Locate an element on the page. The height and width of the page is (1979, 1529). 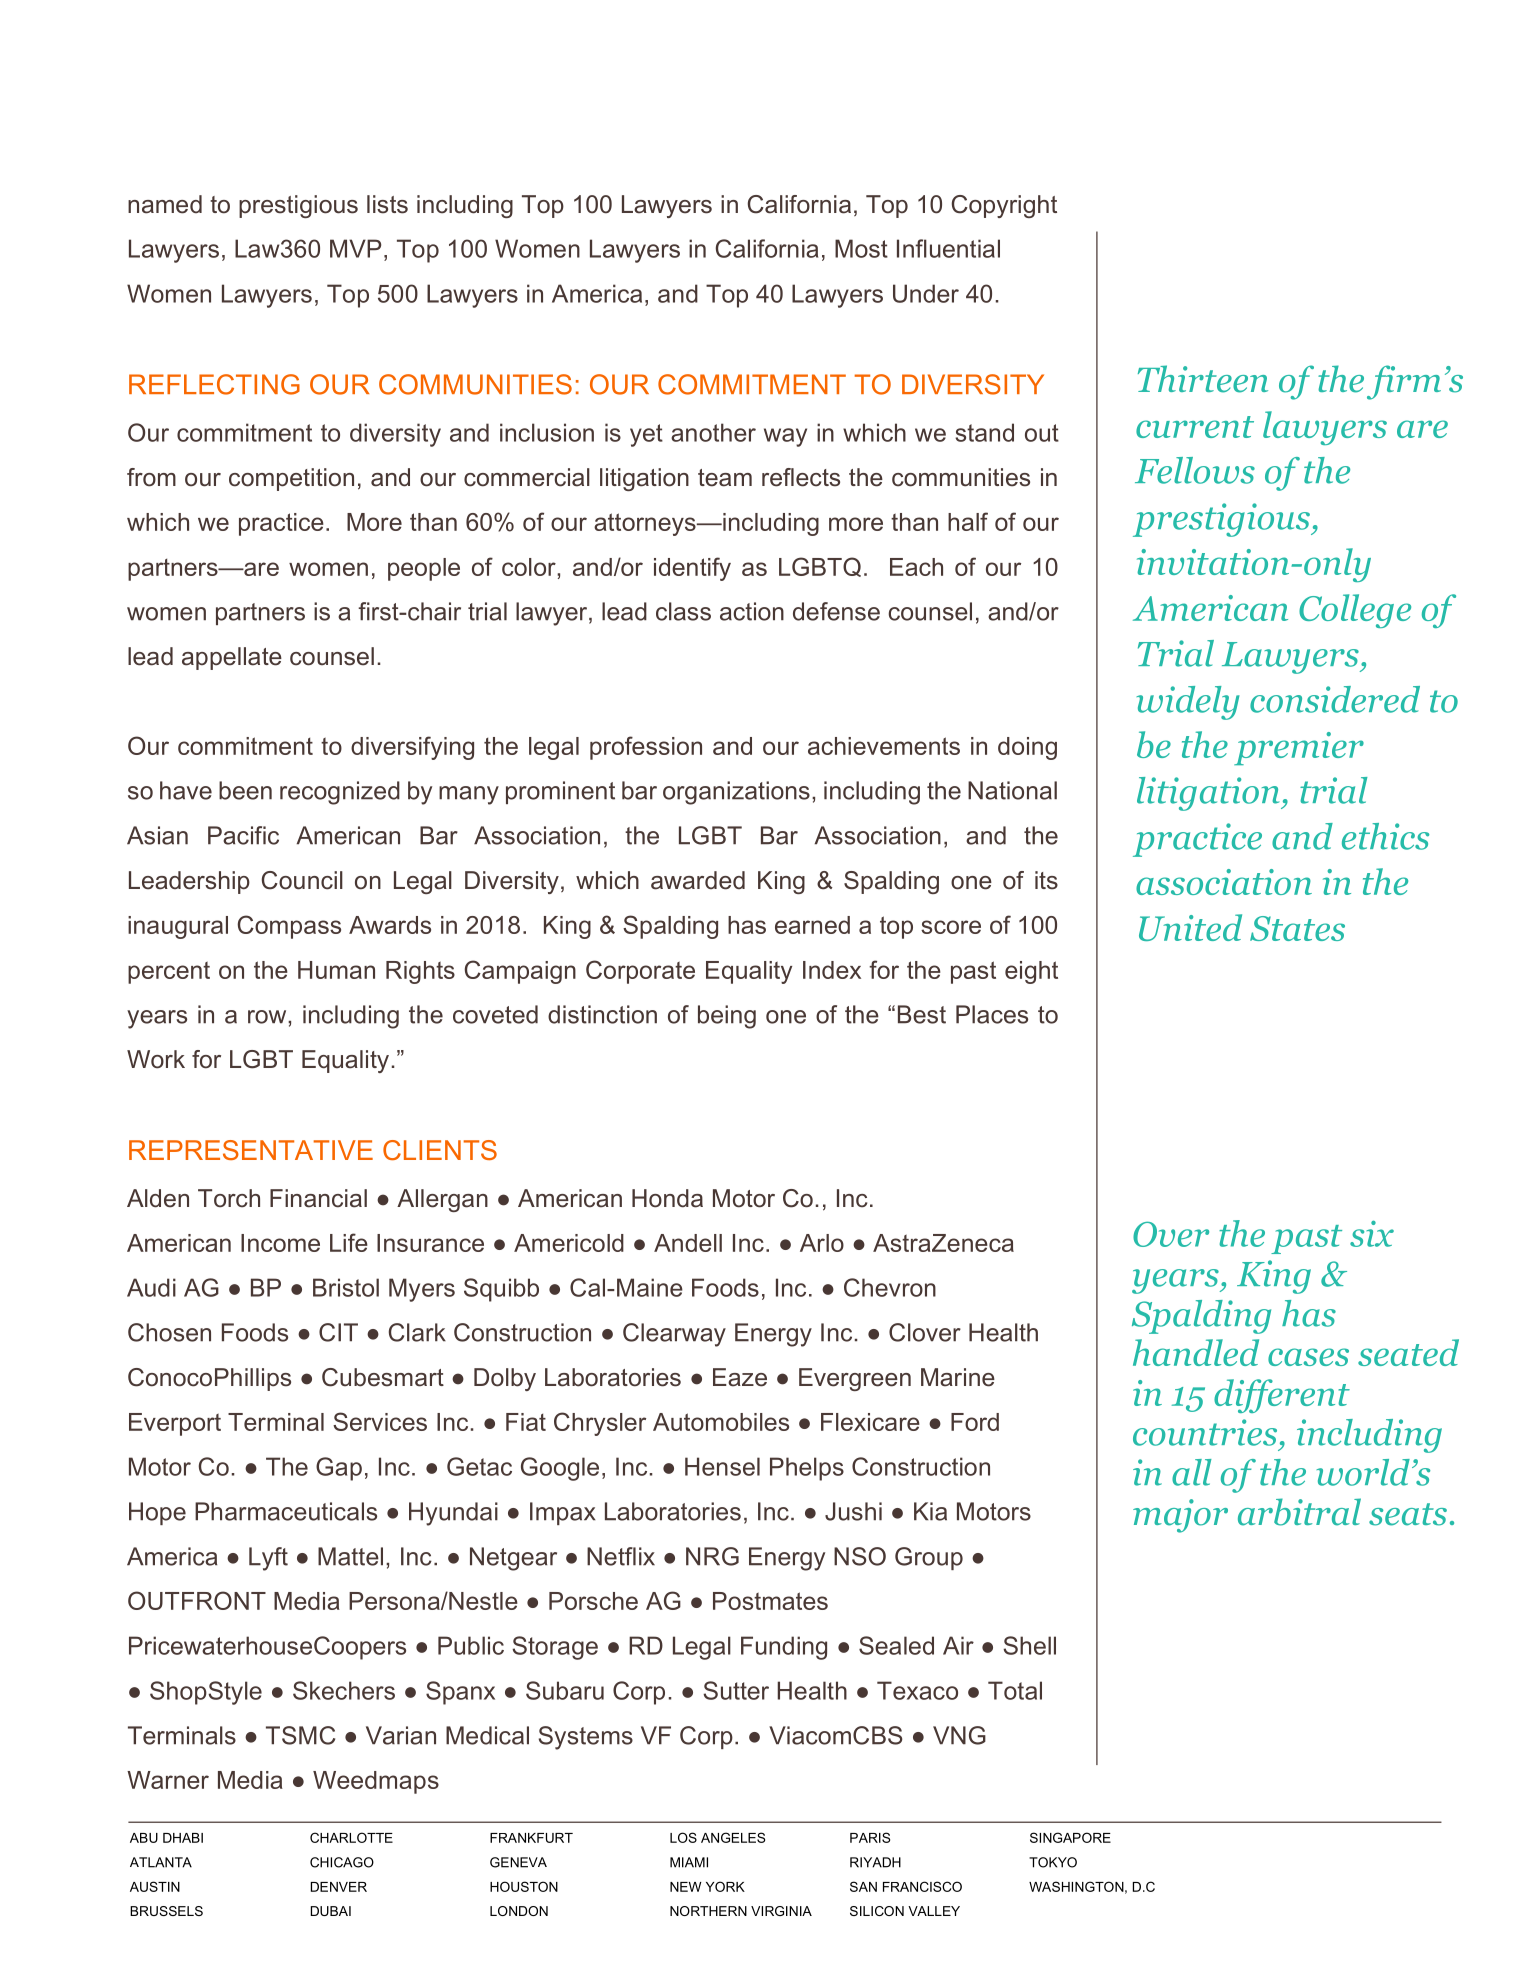
appellate is located at coordinates (232, 658).
